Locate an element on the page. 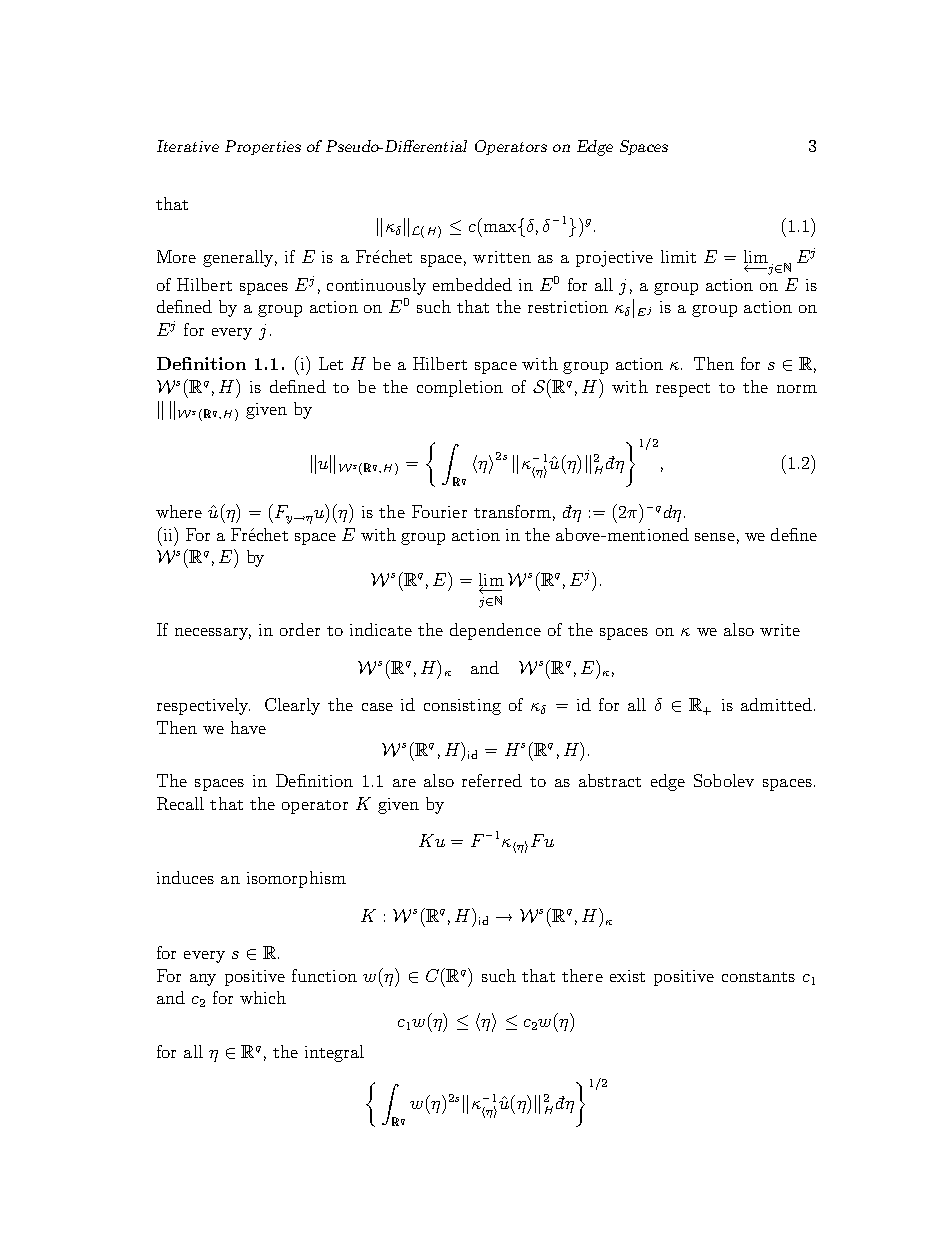 This image has width=952, height=1233. write is located at coordinates (780, 630).
